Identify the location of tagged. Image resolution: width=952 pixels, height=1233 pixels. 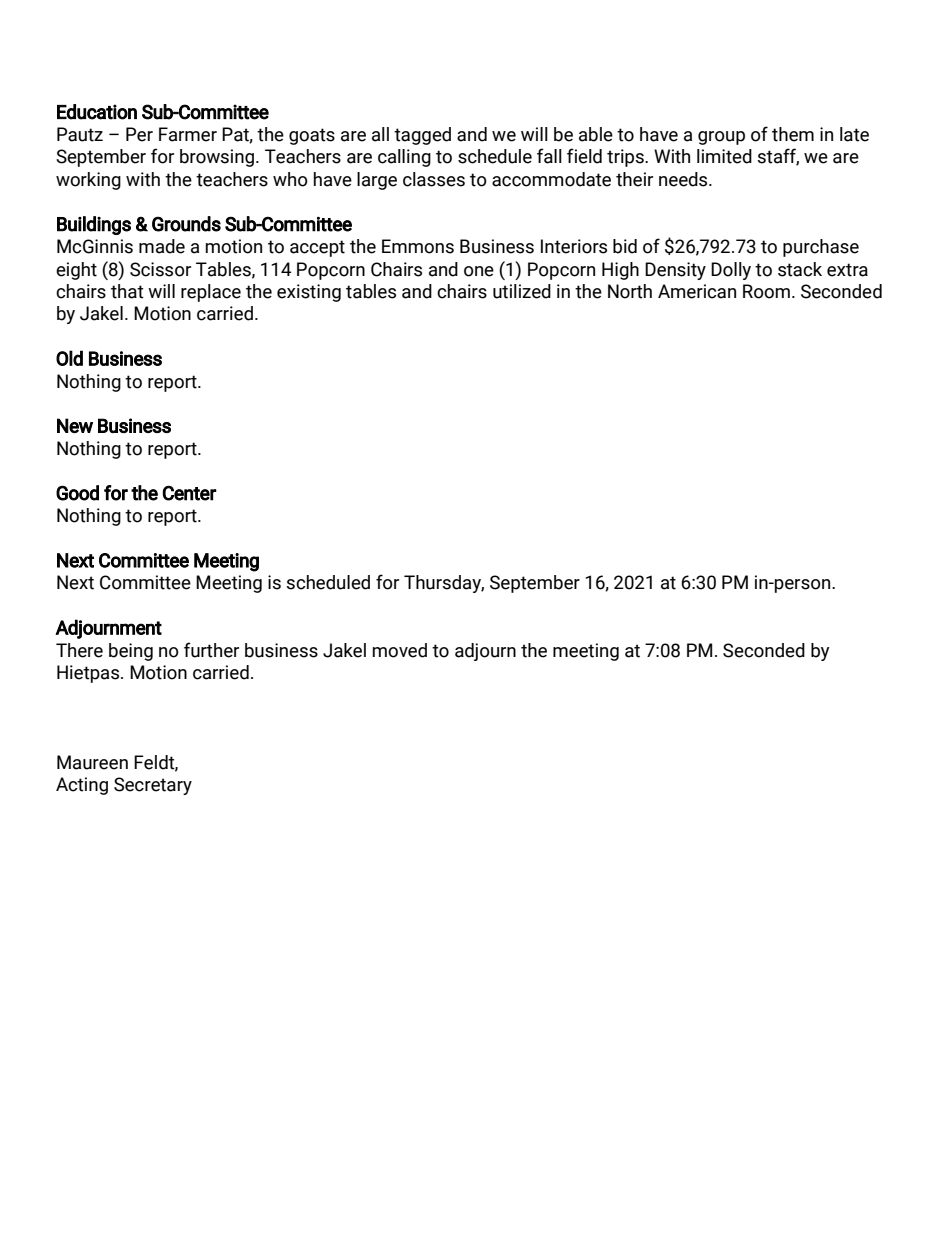
(422, 136).
